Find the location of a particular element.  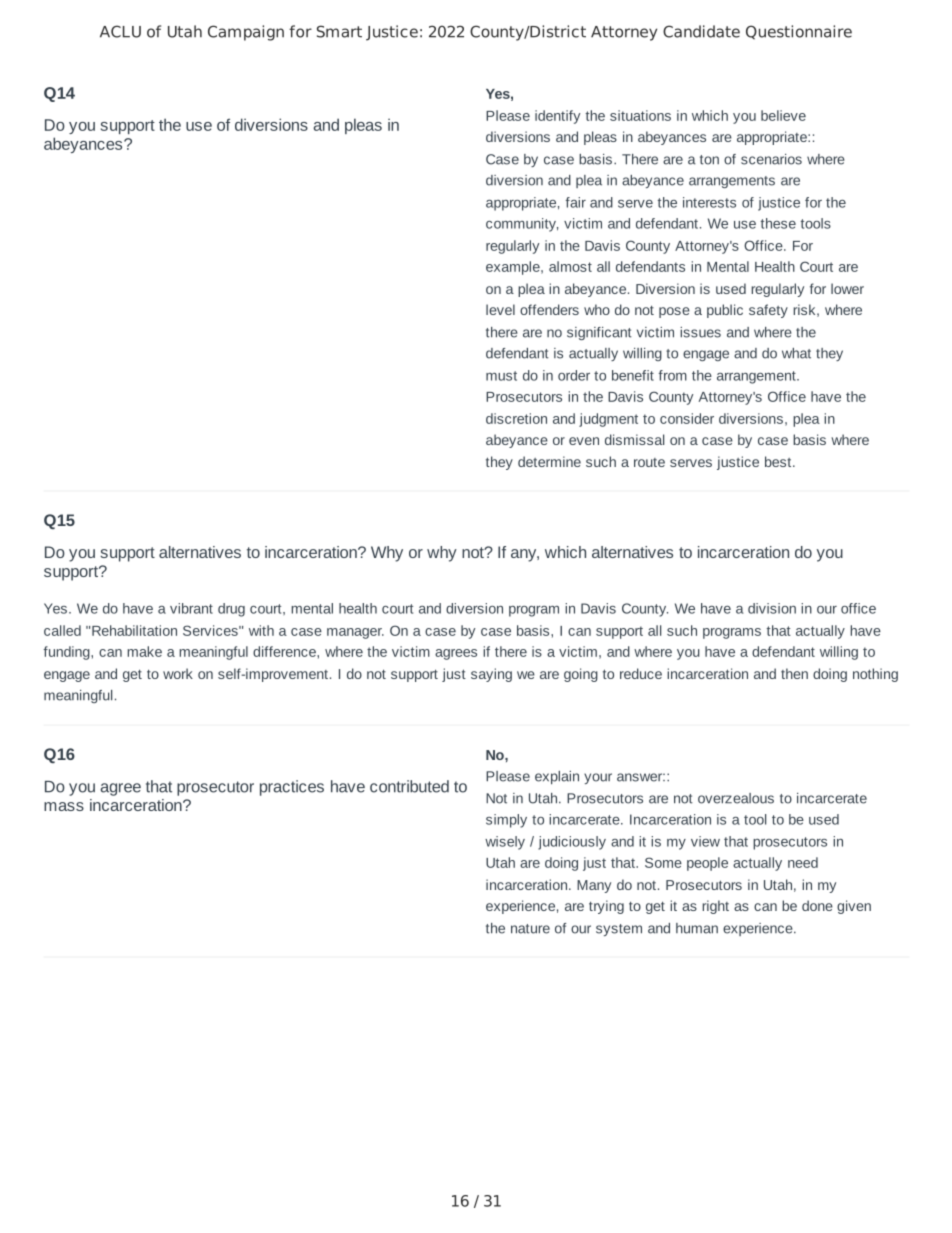

saying is located at coordinates (491, 675).
